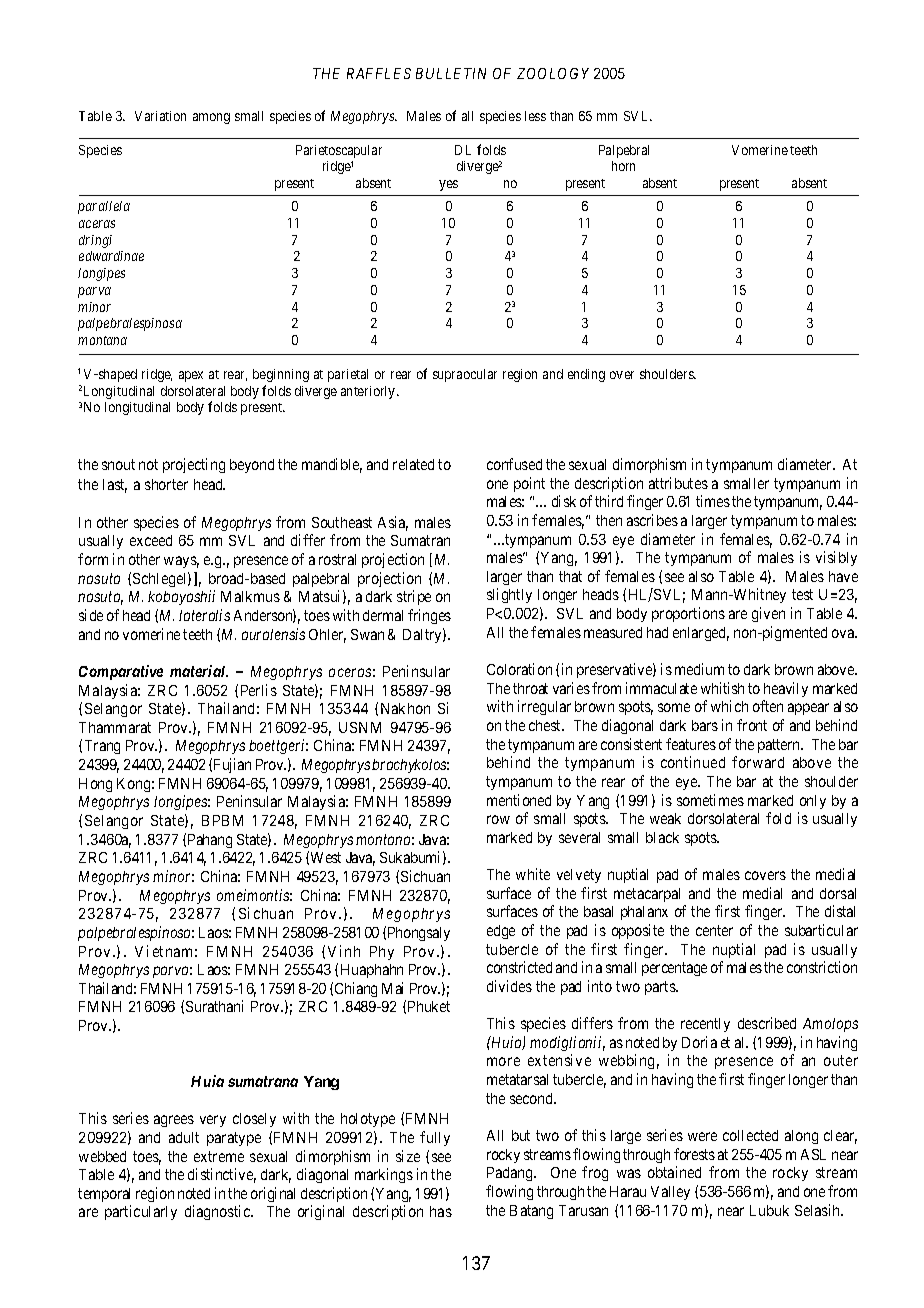 The height and width of the document is (1308, 924). Describe the element at coordinates (511, 1174) in the document. I see `Padang` at that location.
